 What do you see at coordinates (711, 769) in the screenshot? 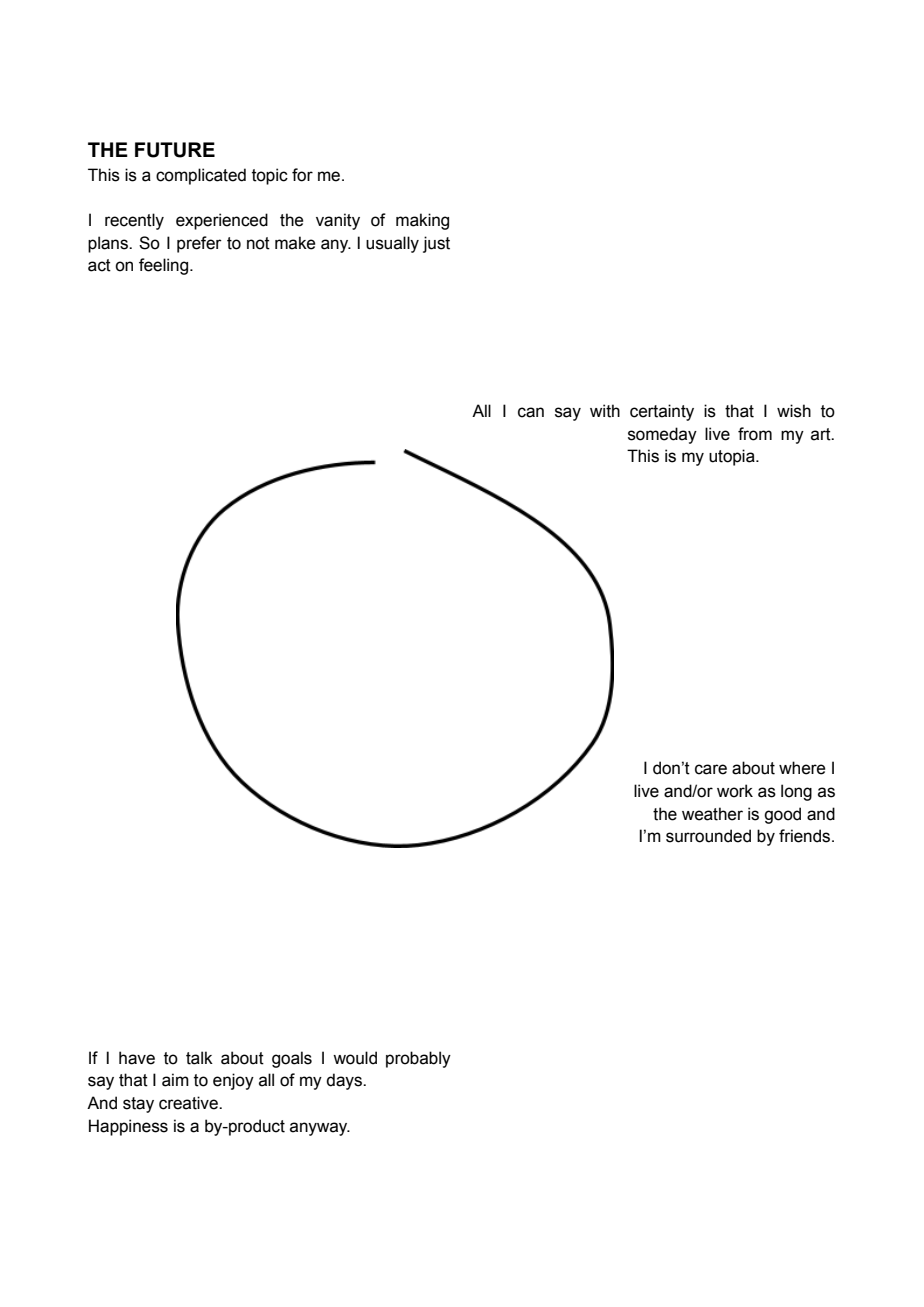
I see `care` at bounding box center [711, 769].
